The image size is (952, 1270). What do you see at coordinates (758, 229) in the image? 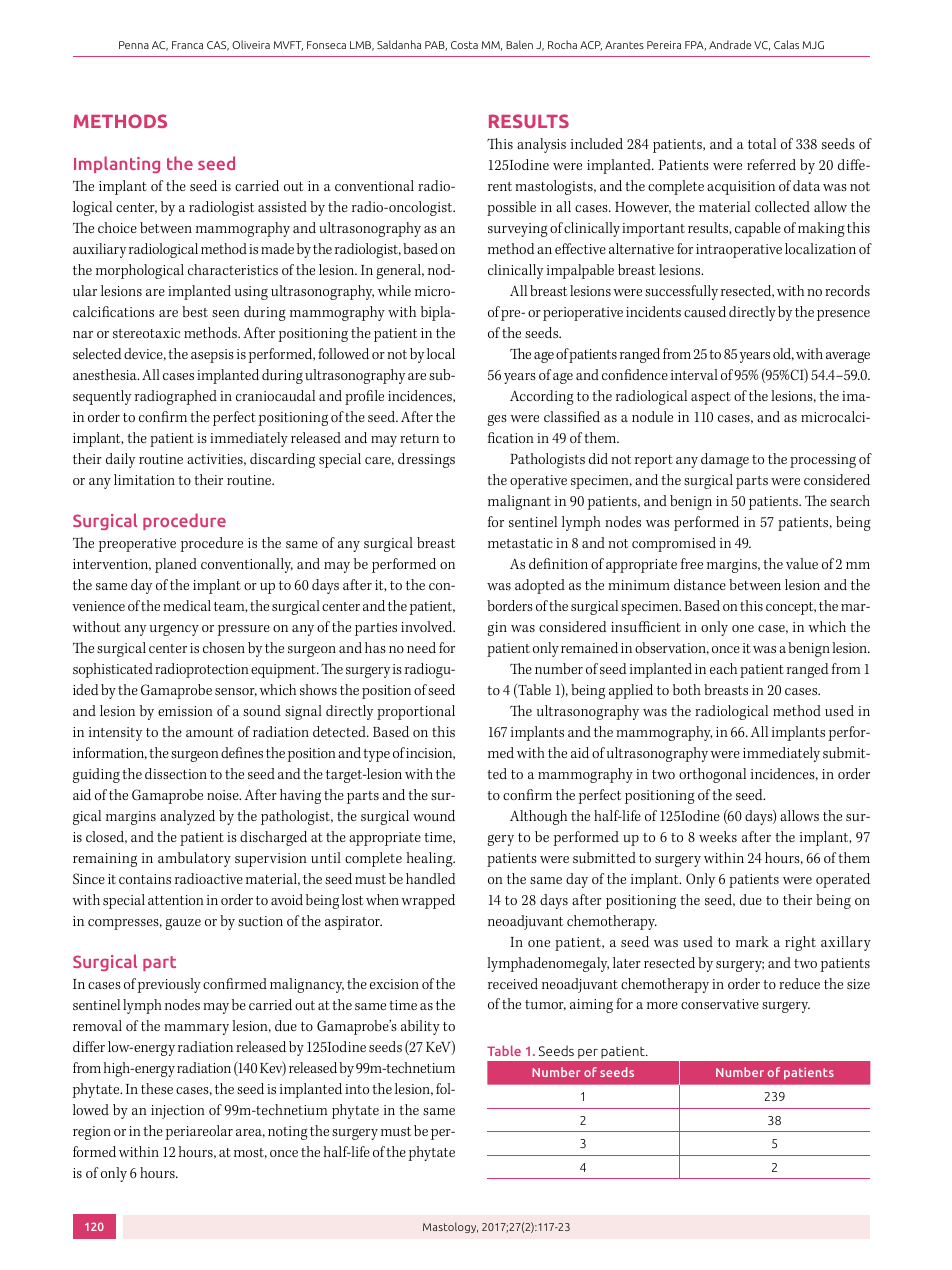
I see `capable` at bounding box center [758, 229].
